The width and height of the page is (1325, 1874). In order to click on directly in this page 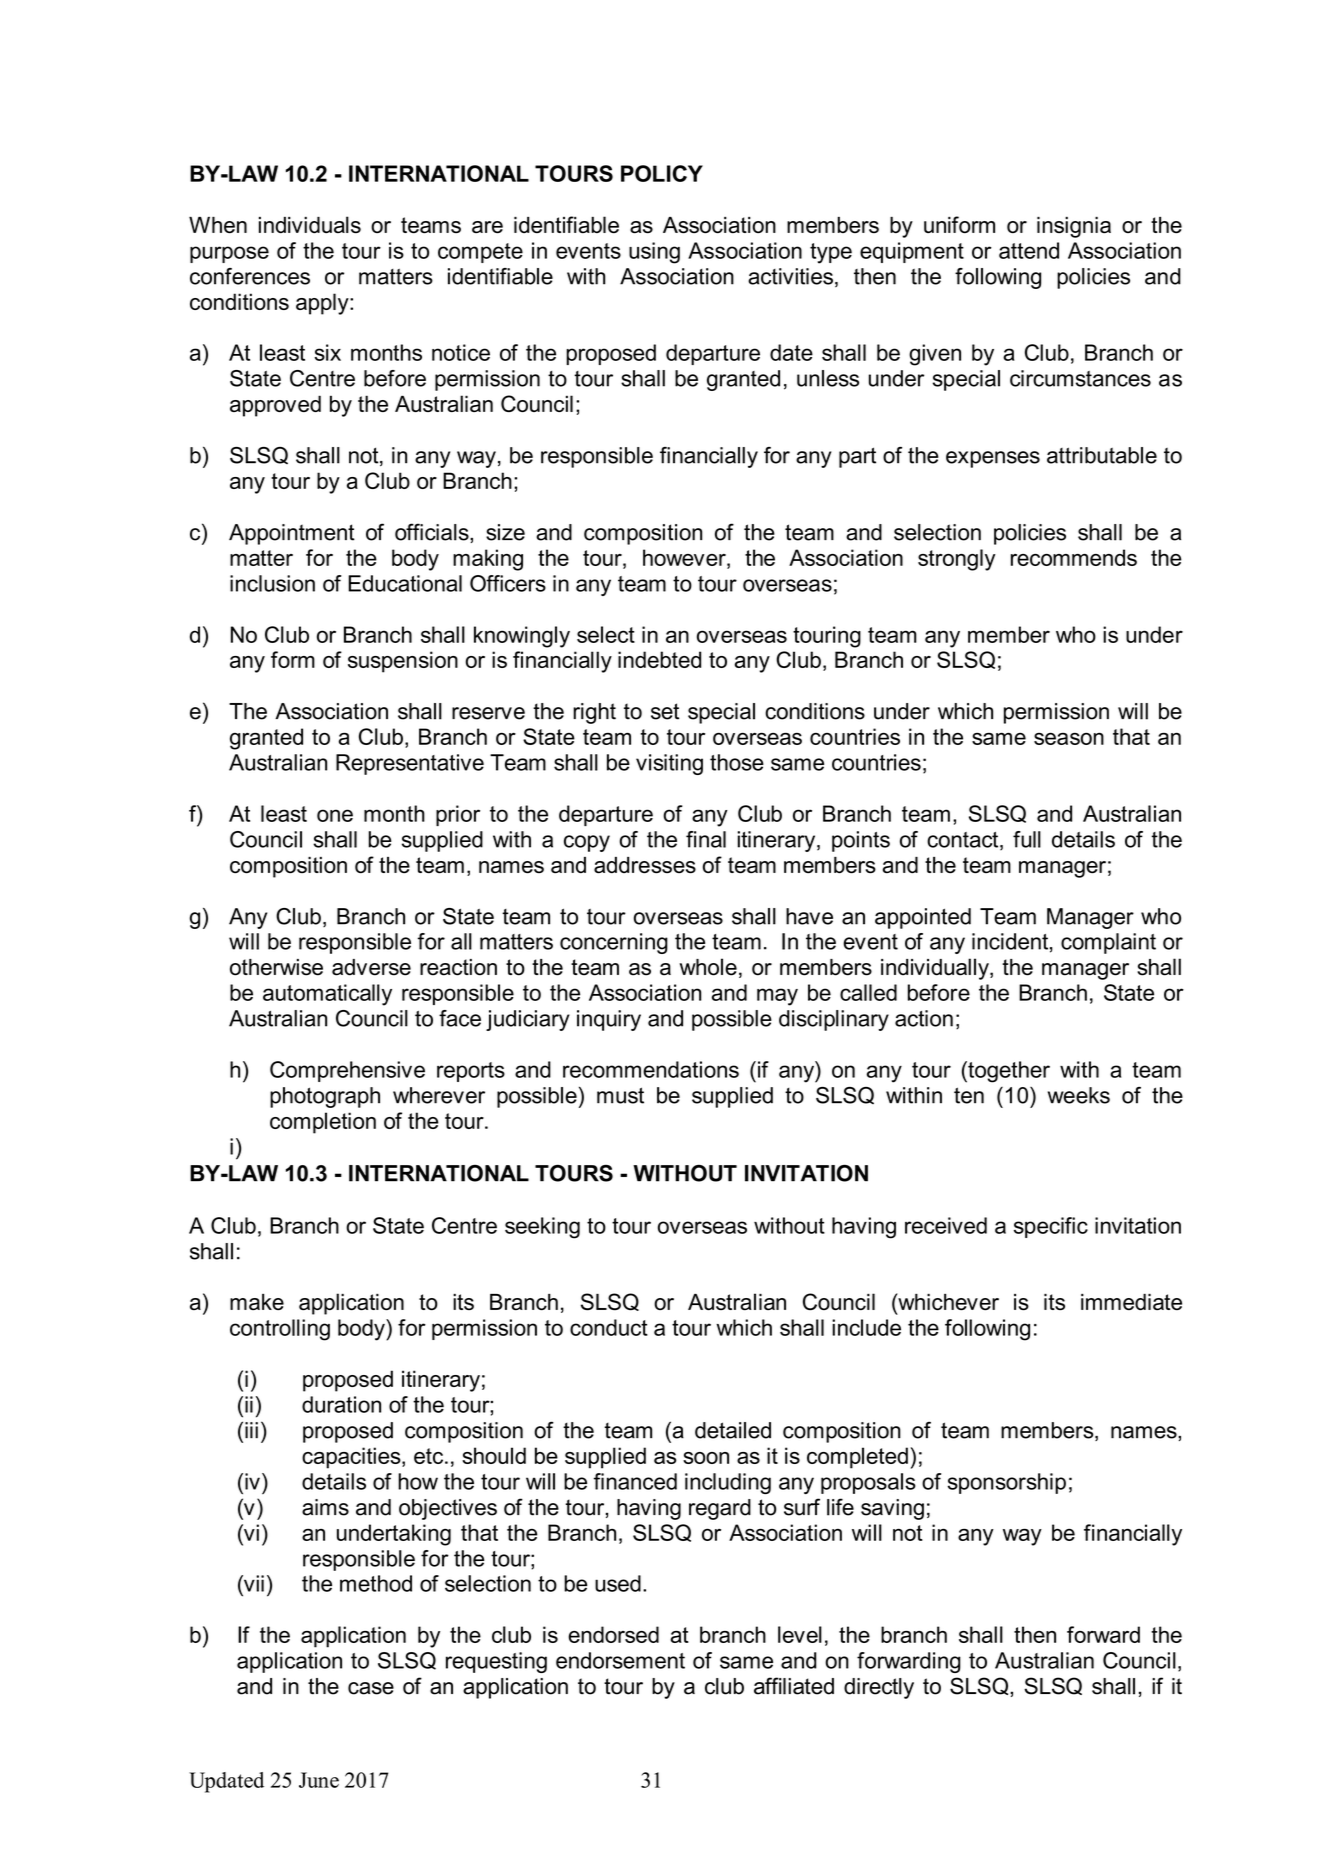, I will do `click(879, 1688)`.
